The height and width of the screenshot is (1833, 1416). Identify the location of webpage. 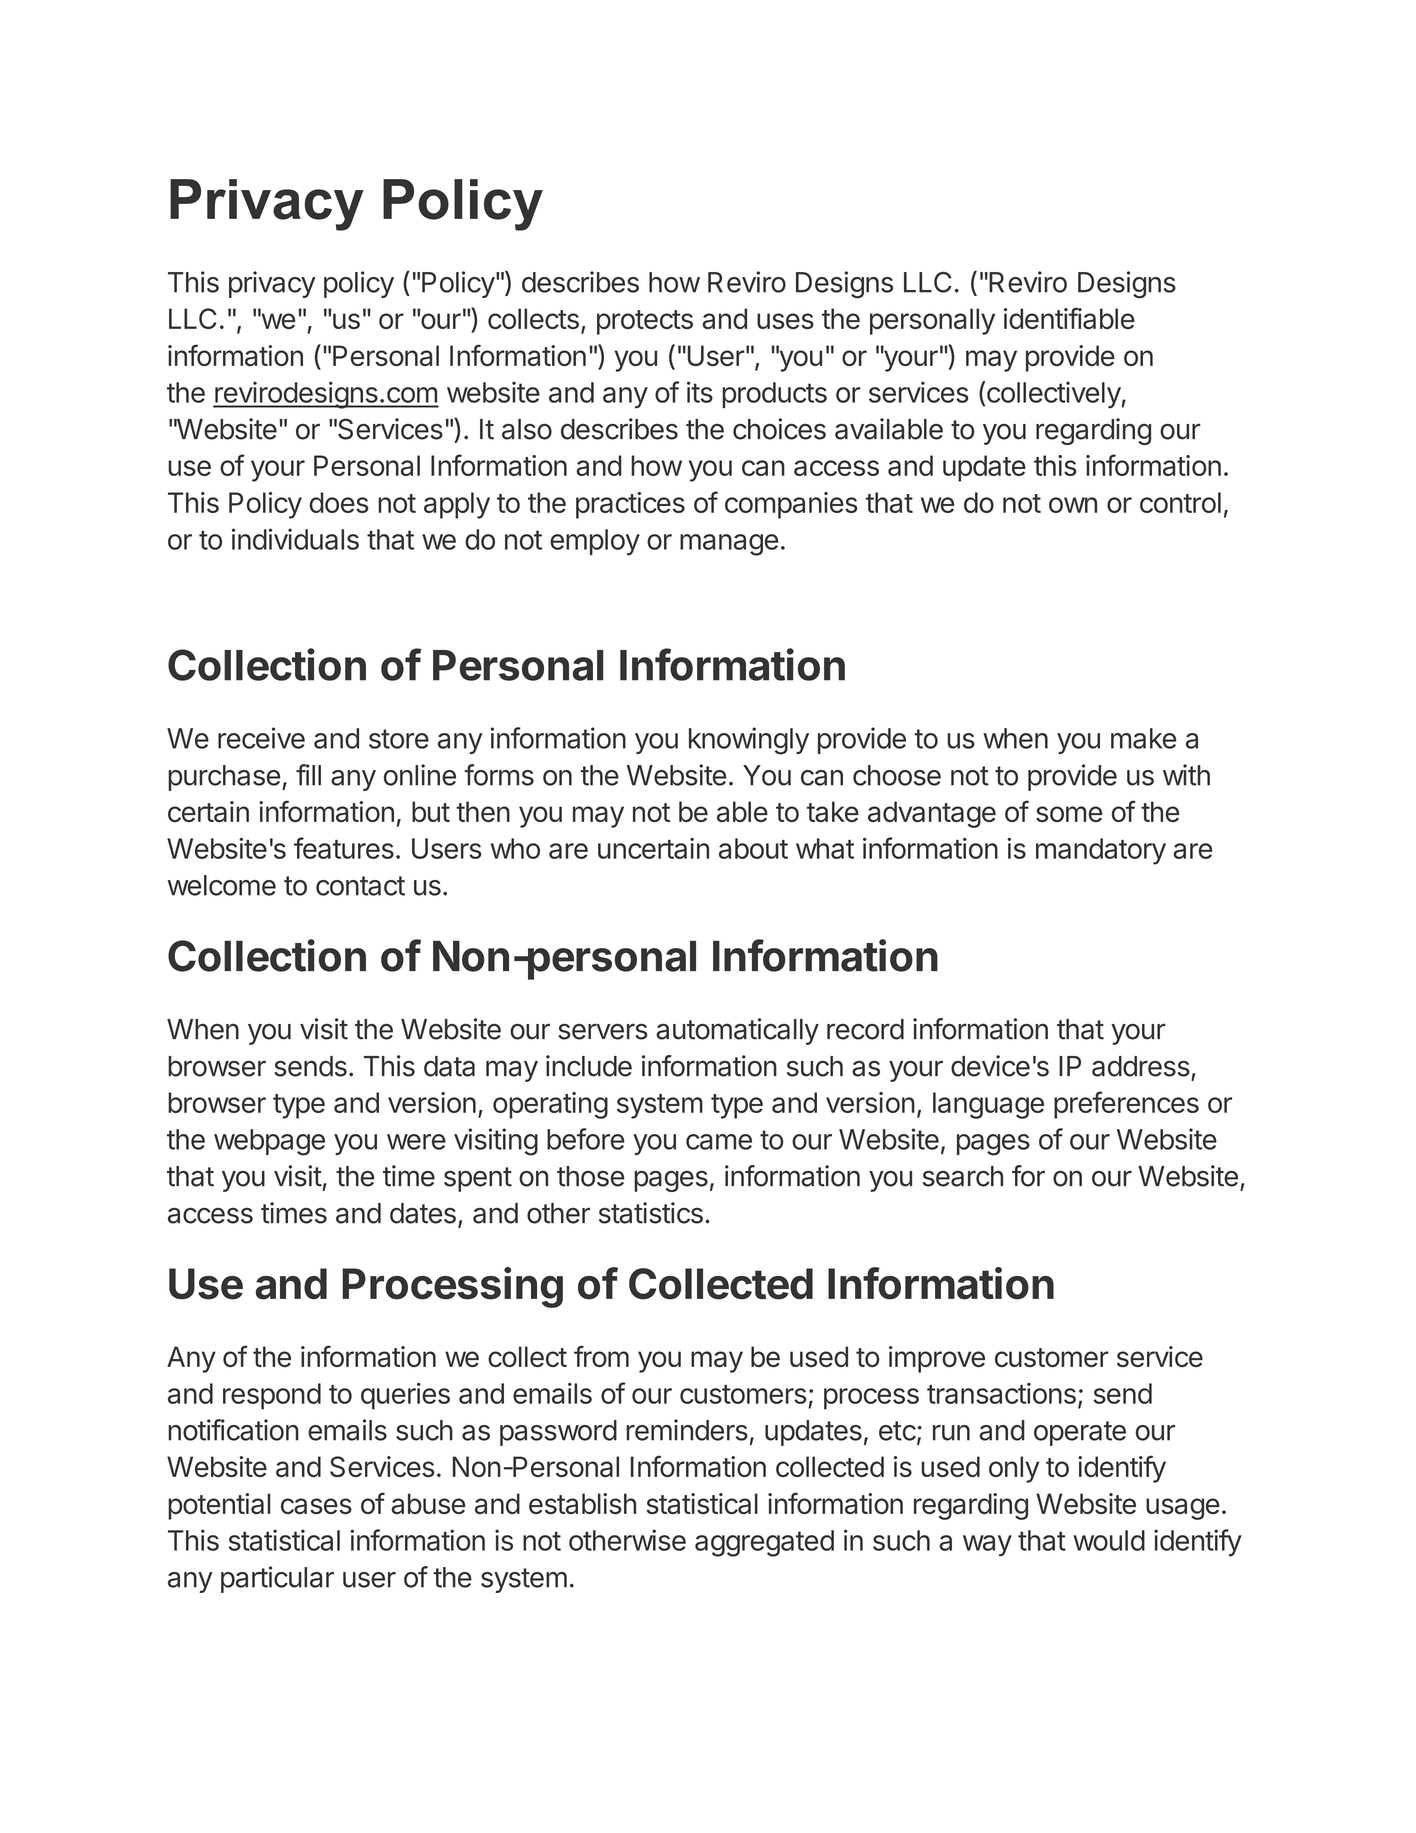
(269, 1142).
